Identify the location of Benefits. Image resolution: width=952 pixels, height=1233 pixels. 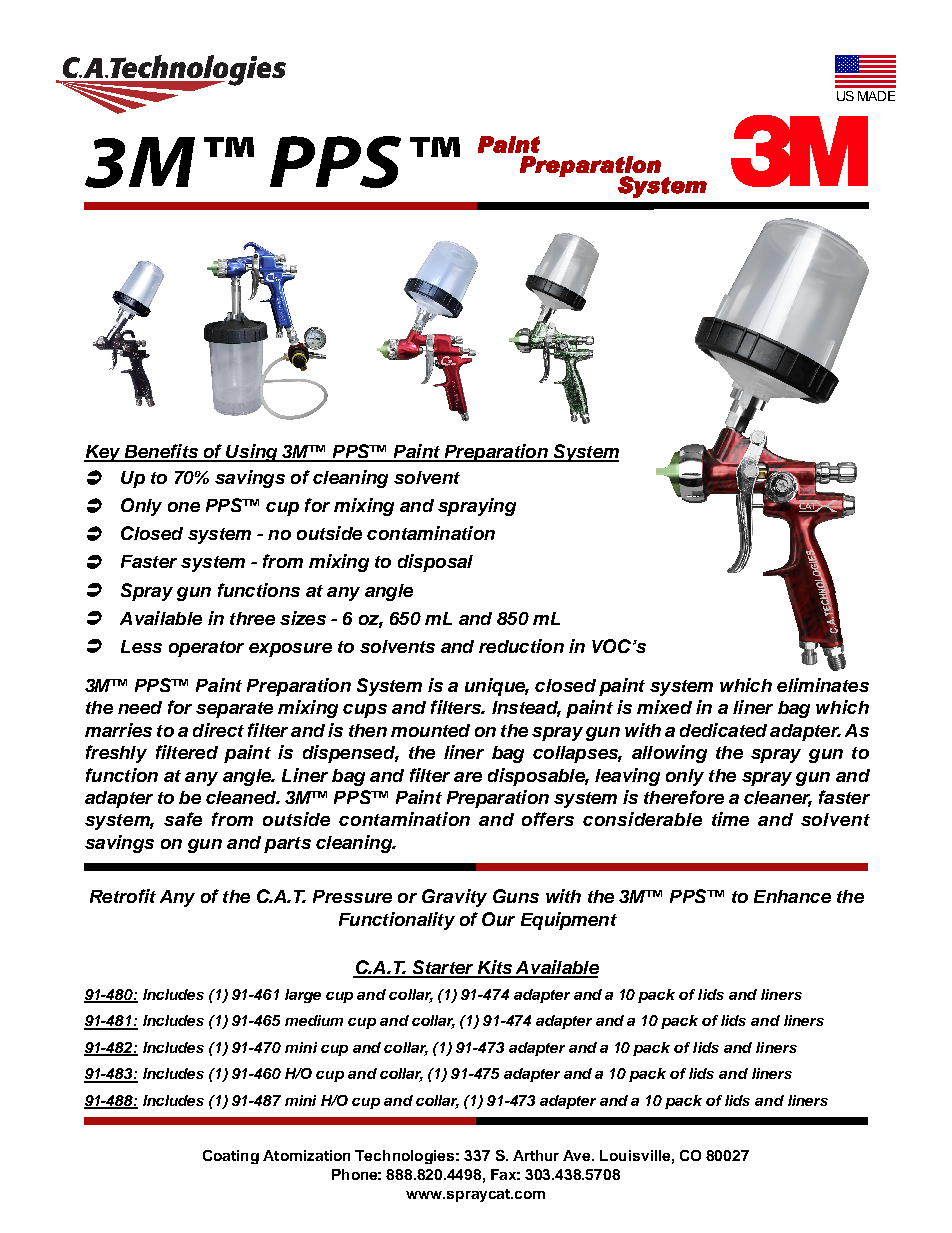
(161, 452).
